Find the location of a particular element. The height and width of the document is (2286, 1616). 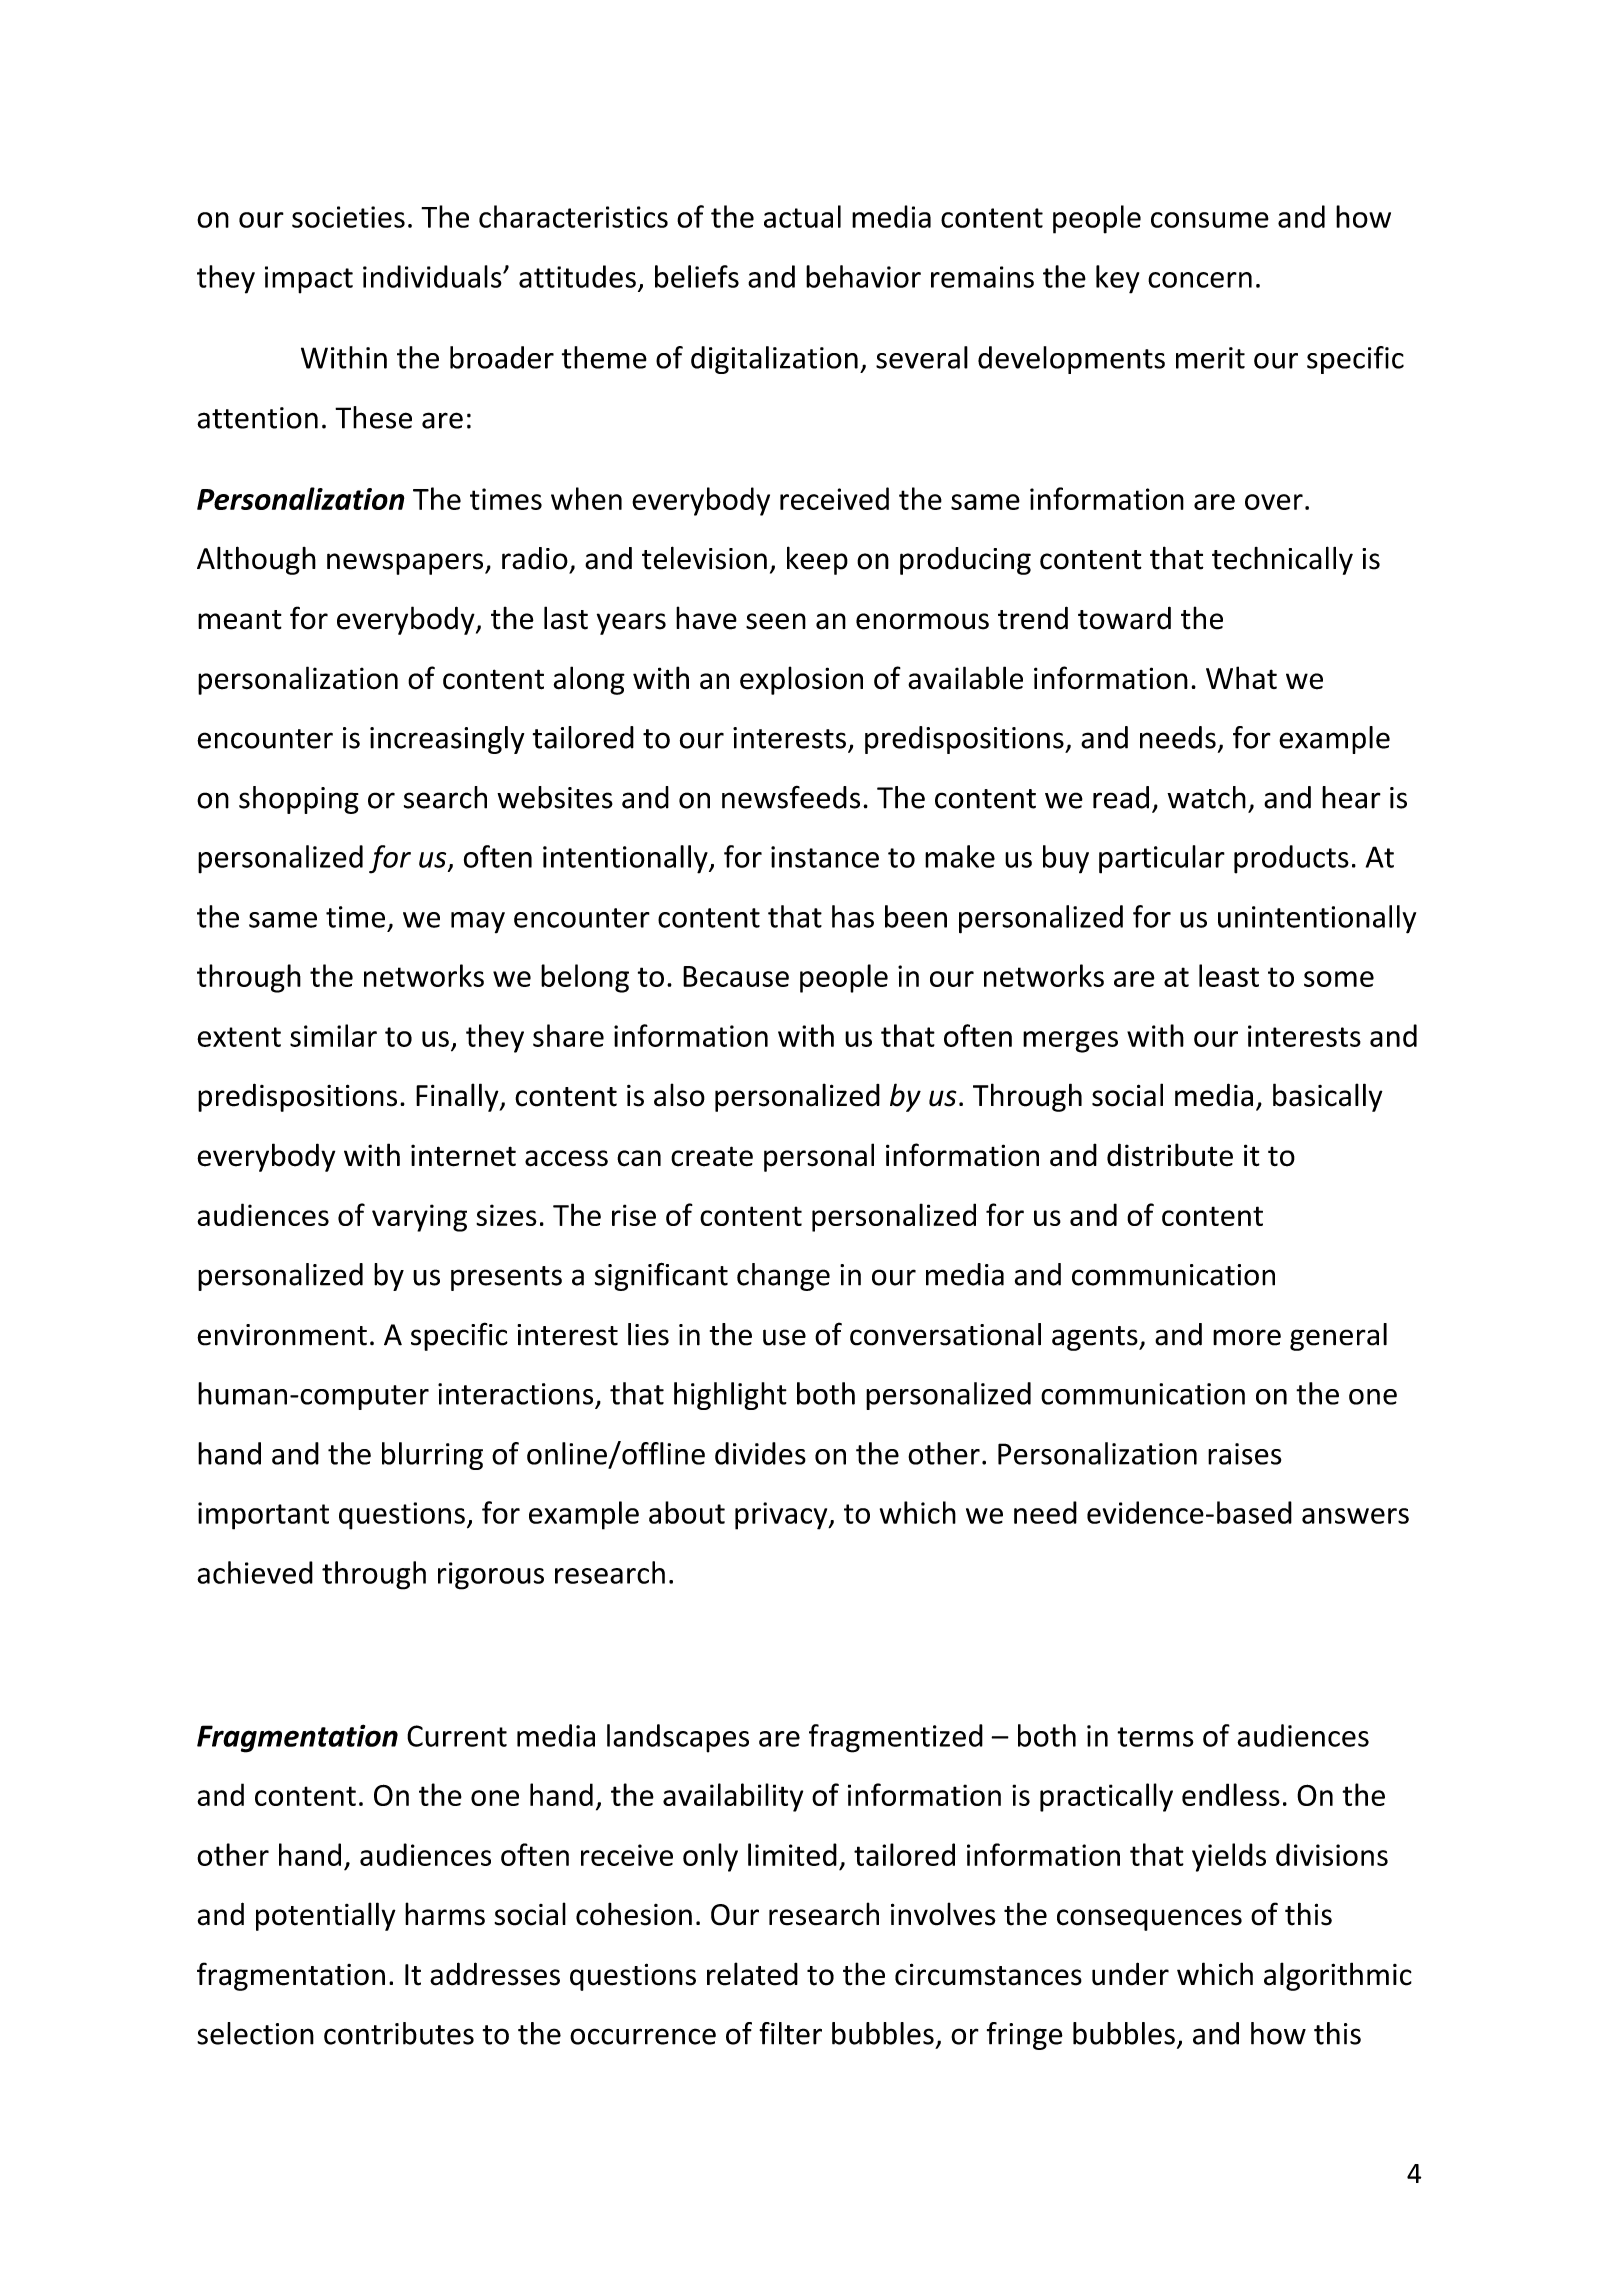

under is located at coordinates (1130, 1974).
